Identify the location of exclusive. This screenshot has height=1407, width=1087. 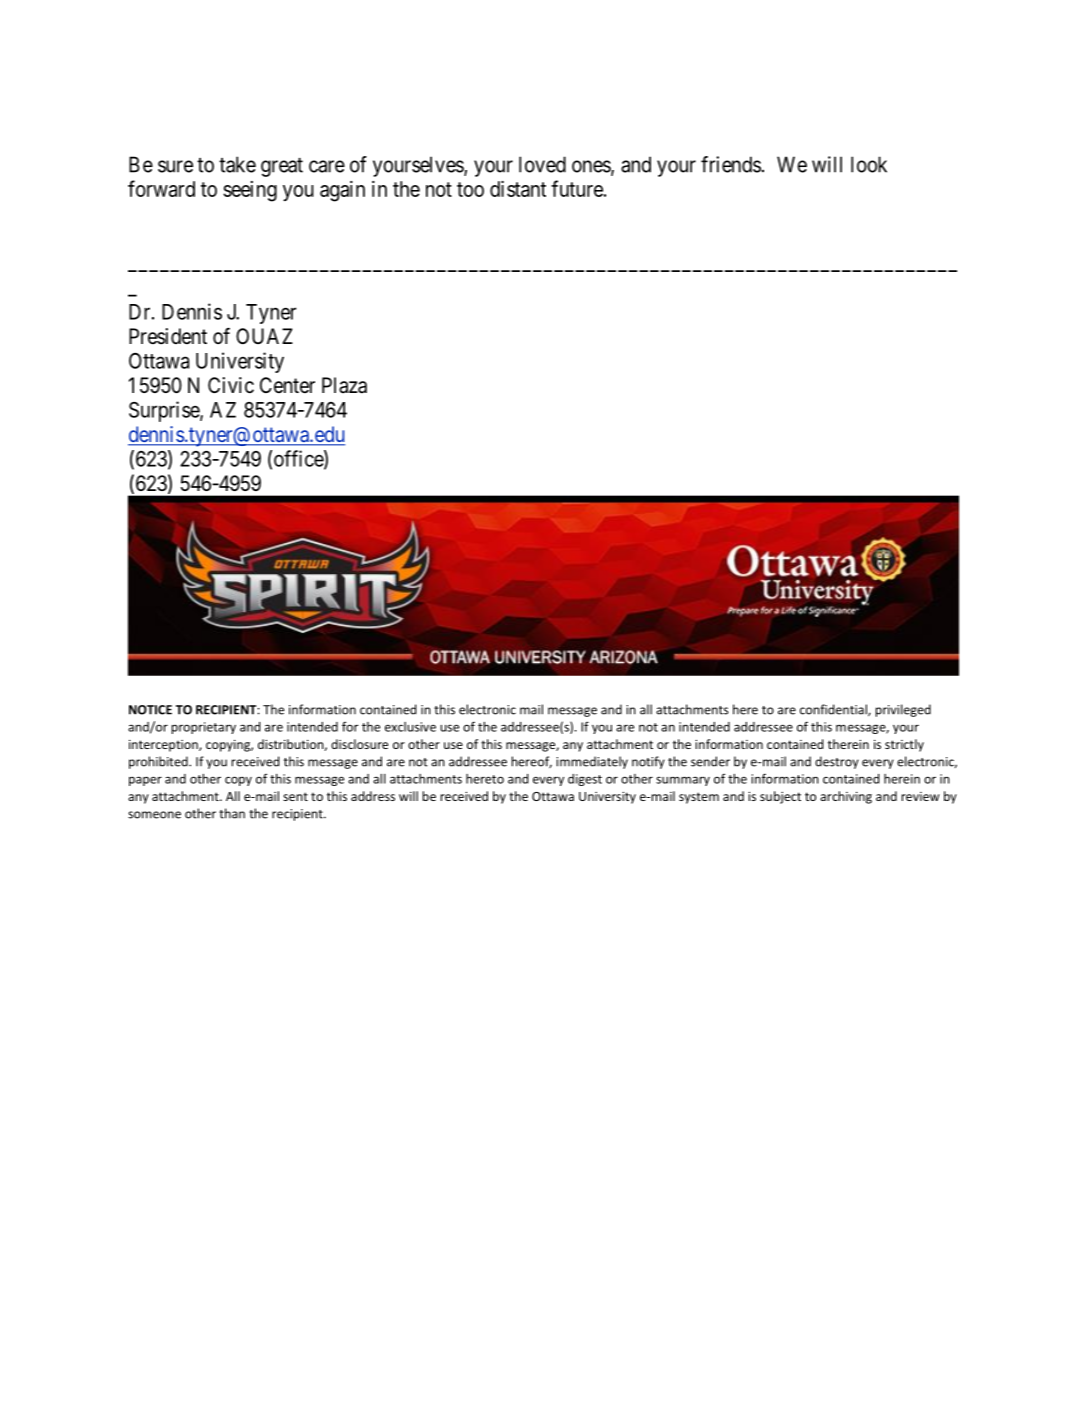
(410, 727).
